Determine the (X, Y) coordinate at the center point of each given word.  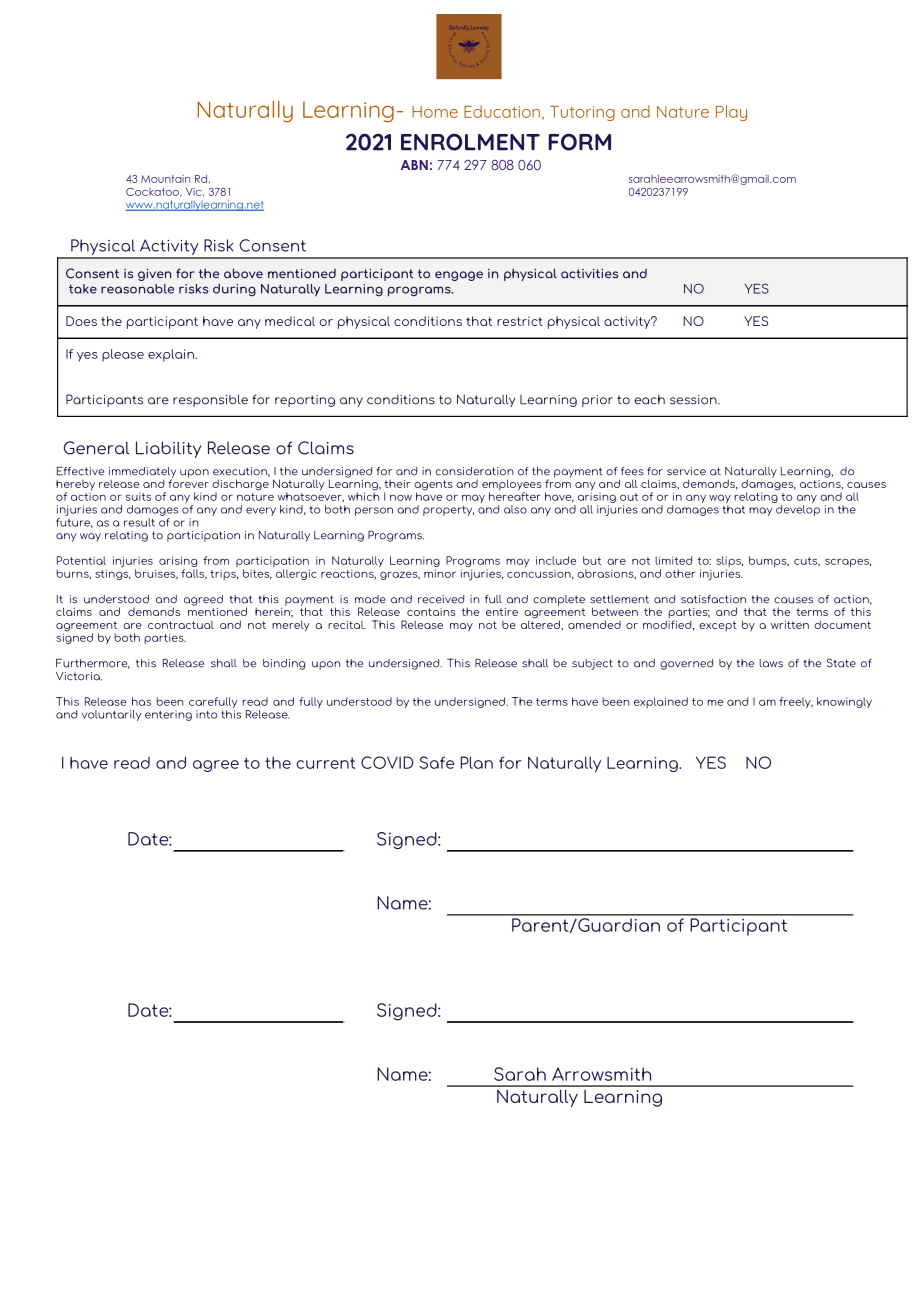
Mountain (165, 179)
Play (731, 113)
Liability (168, 449)
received (441, 599)
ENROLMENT (470, 142)
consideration (474, 471)
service (686, 471)
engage (459, 276)
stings (113, 573)
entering (168, 715)
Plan (477, 762)
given (154, 275)
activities (589, 274)
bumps (769, 561)
